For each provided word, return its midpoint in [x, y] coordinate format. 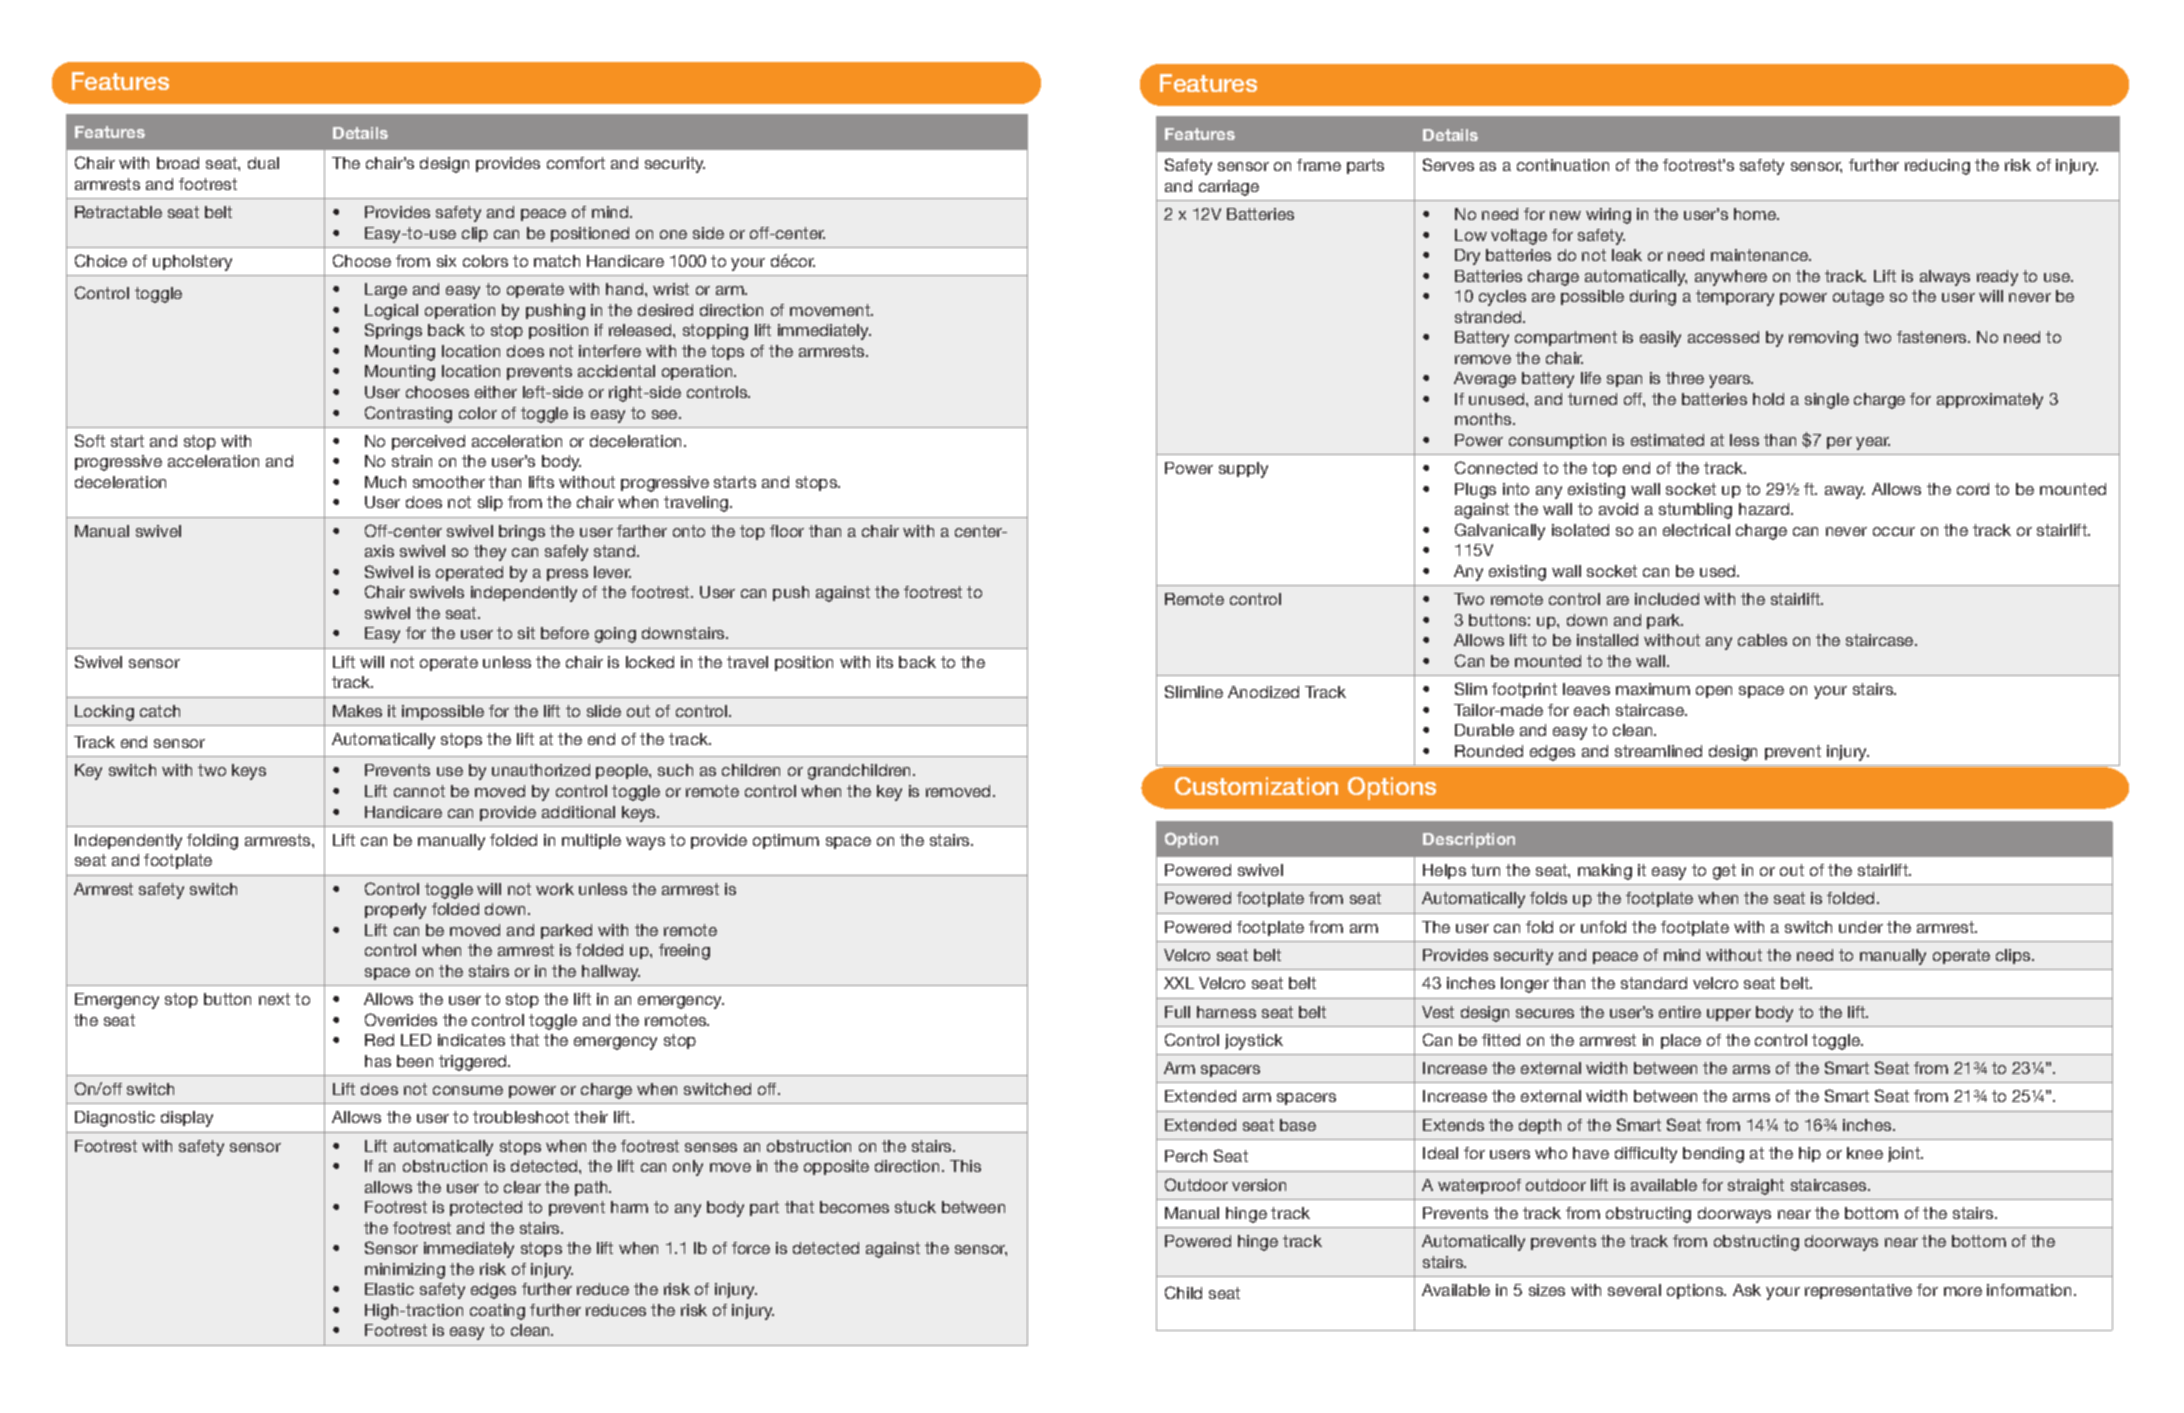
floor [787, 531]
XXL [1179, 983]
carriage [1229, 188]
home [1756, 214]
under [1861, 927]
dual [263, 163]
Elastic [389, 1289]
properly [395, 911]
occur [1894, 531]
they [490, 553]
